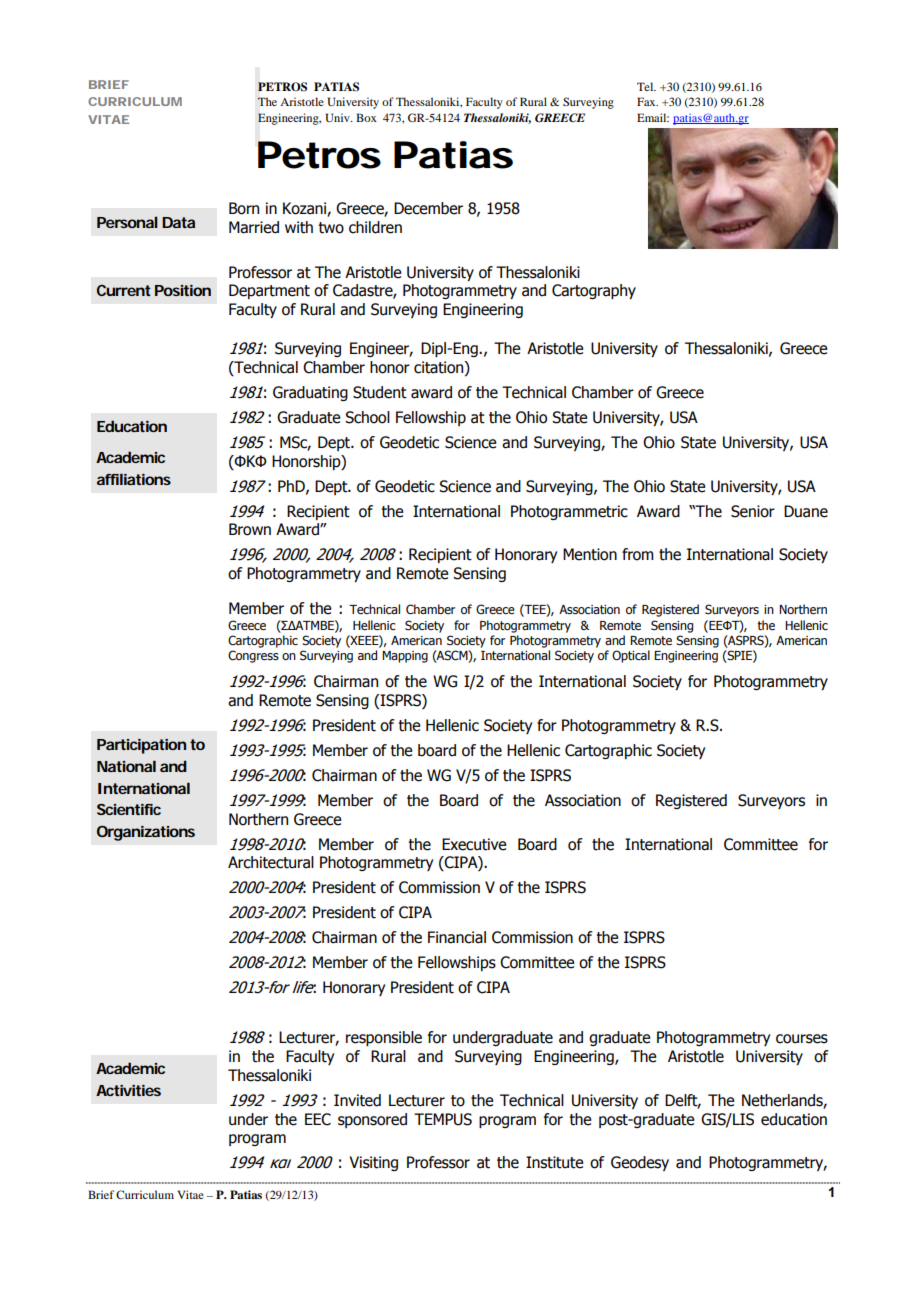 Image resolution: width=924 pixels, height=1308 pixels. What do you see at coordinates (590, 554) in the screenshot?
I see `Mention` at bounding box center [590, 554].
